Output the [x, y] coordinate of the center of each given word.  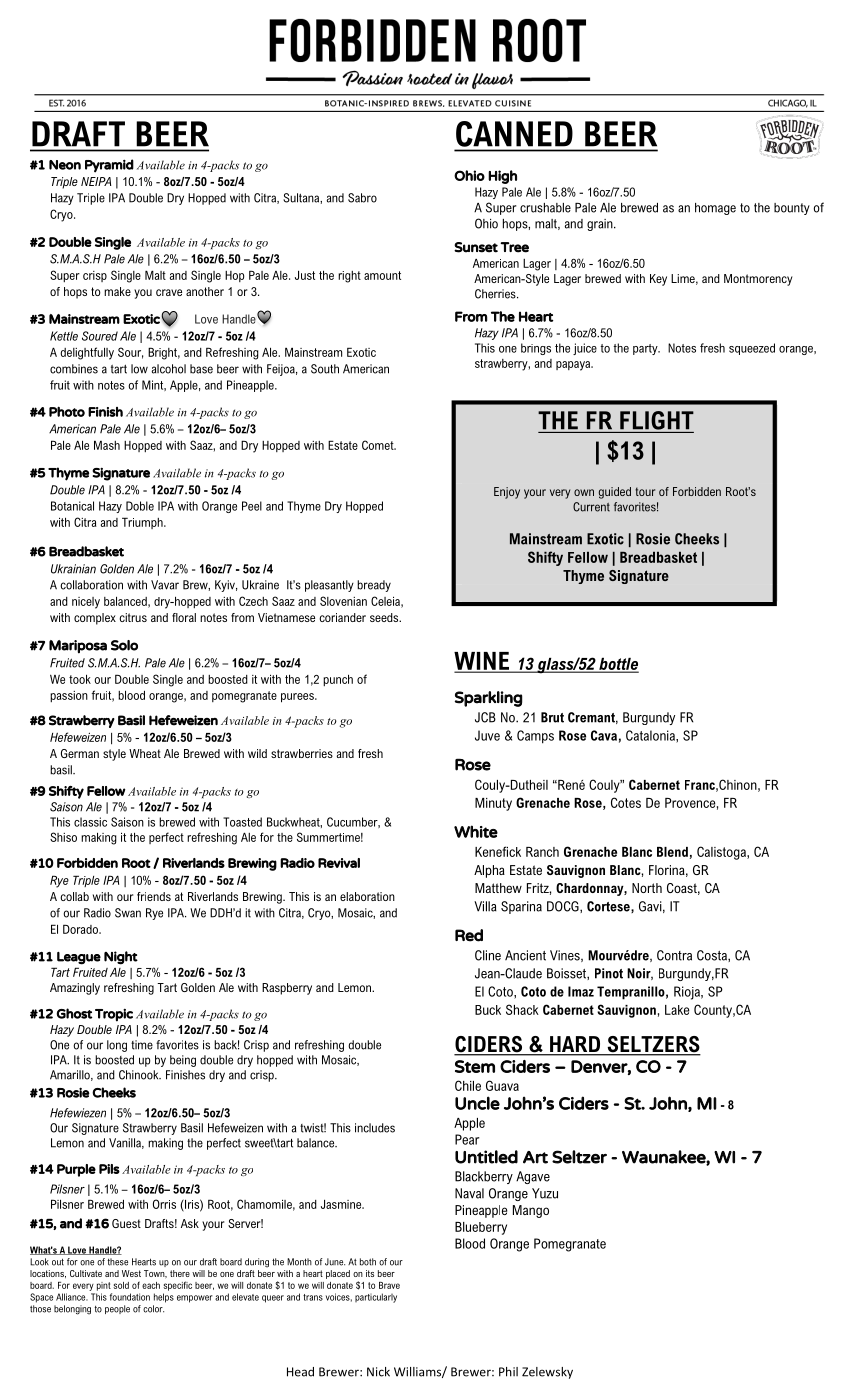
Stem [475, 1066]
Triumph [143, 523]
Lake [677, 1010]
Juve [487, 735]
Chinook [140, 1075]
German [80, 753]
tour [645, 491]
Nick [378, 1372]
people [117, 1309]
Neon [65, 165]
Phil [508, 1372]
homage [715, 209]
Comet [379, 445]
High [502, 177]
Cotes [626, 802]
